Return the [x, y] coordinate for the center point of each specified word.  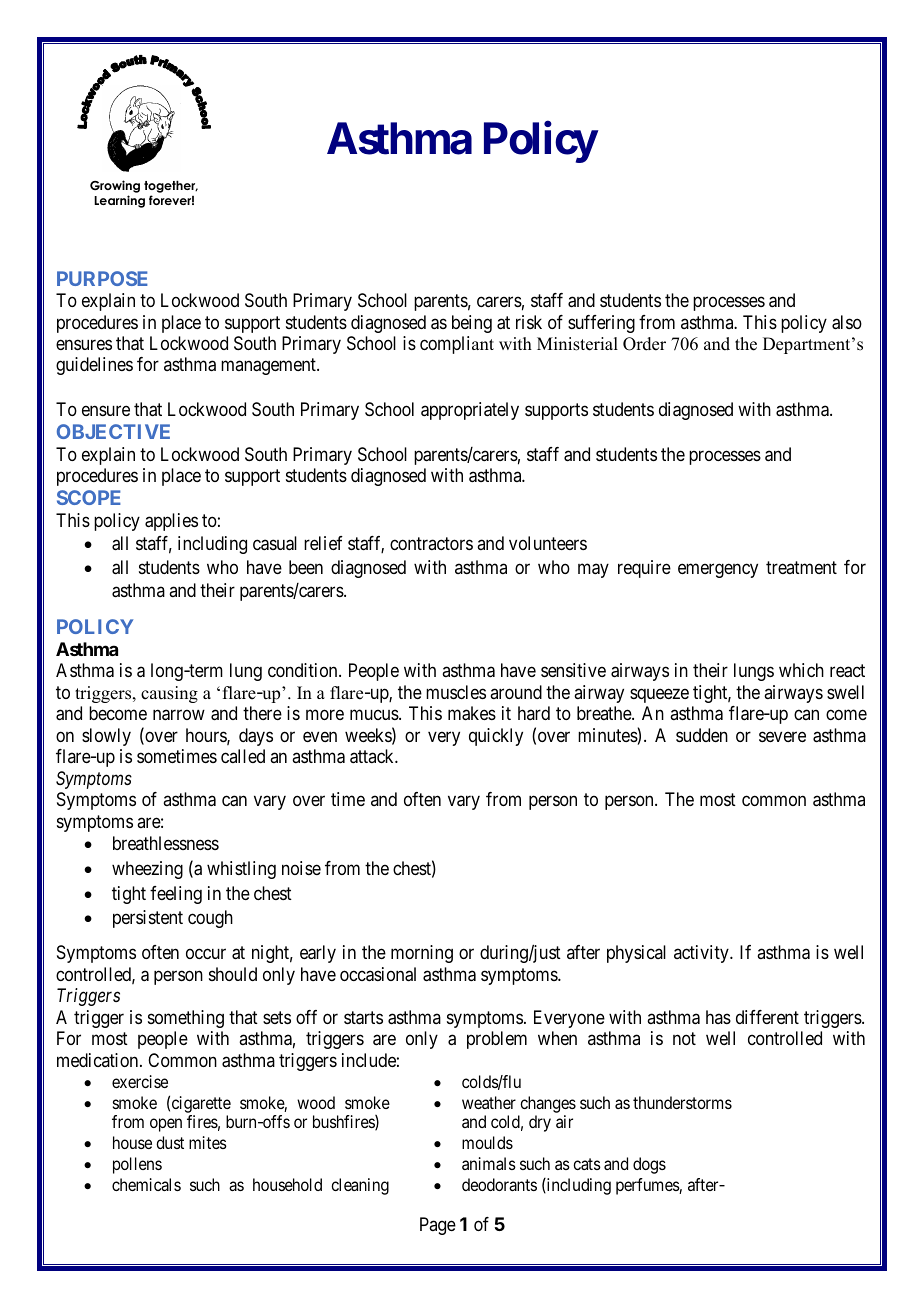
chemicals [146, 1184]
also [847, 322]
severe [782, 736]
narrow [179, 715]
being [472, 324]
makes [472, 713]
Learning [119, 201]
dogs [649, 1165]
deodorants [499, 1184]
